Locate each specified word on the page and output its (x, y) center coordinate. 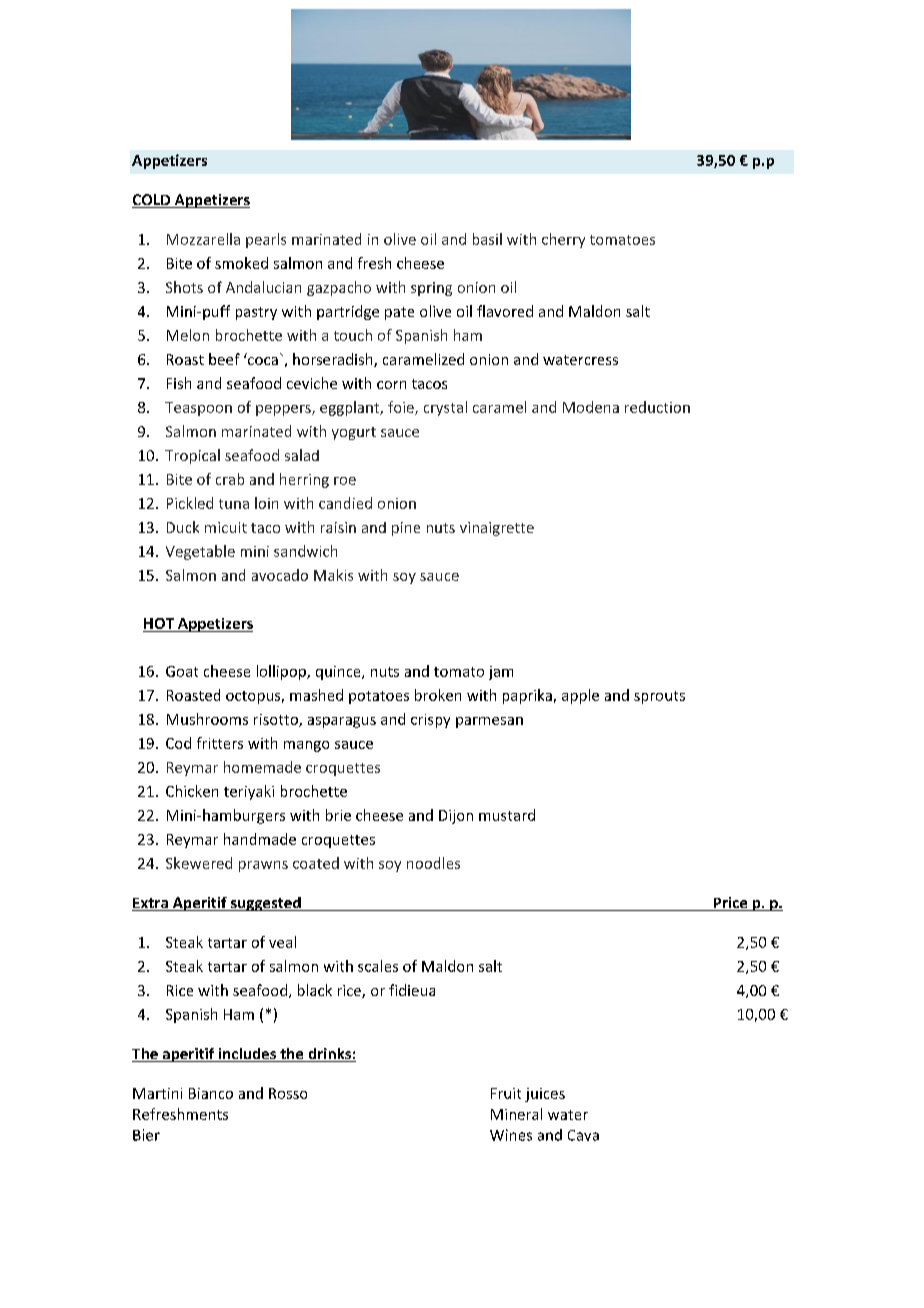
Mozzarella (203, 239)
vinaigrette (497, 529)
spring (431, 289)
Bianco (211, 1093)
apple (580, 696)
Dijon (456, 817)
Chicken (192, 791)
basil (487, 239)
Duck (183, 527)
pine (406, 529)
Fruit (506, 1093)
